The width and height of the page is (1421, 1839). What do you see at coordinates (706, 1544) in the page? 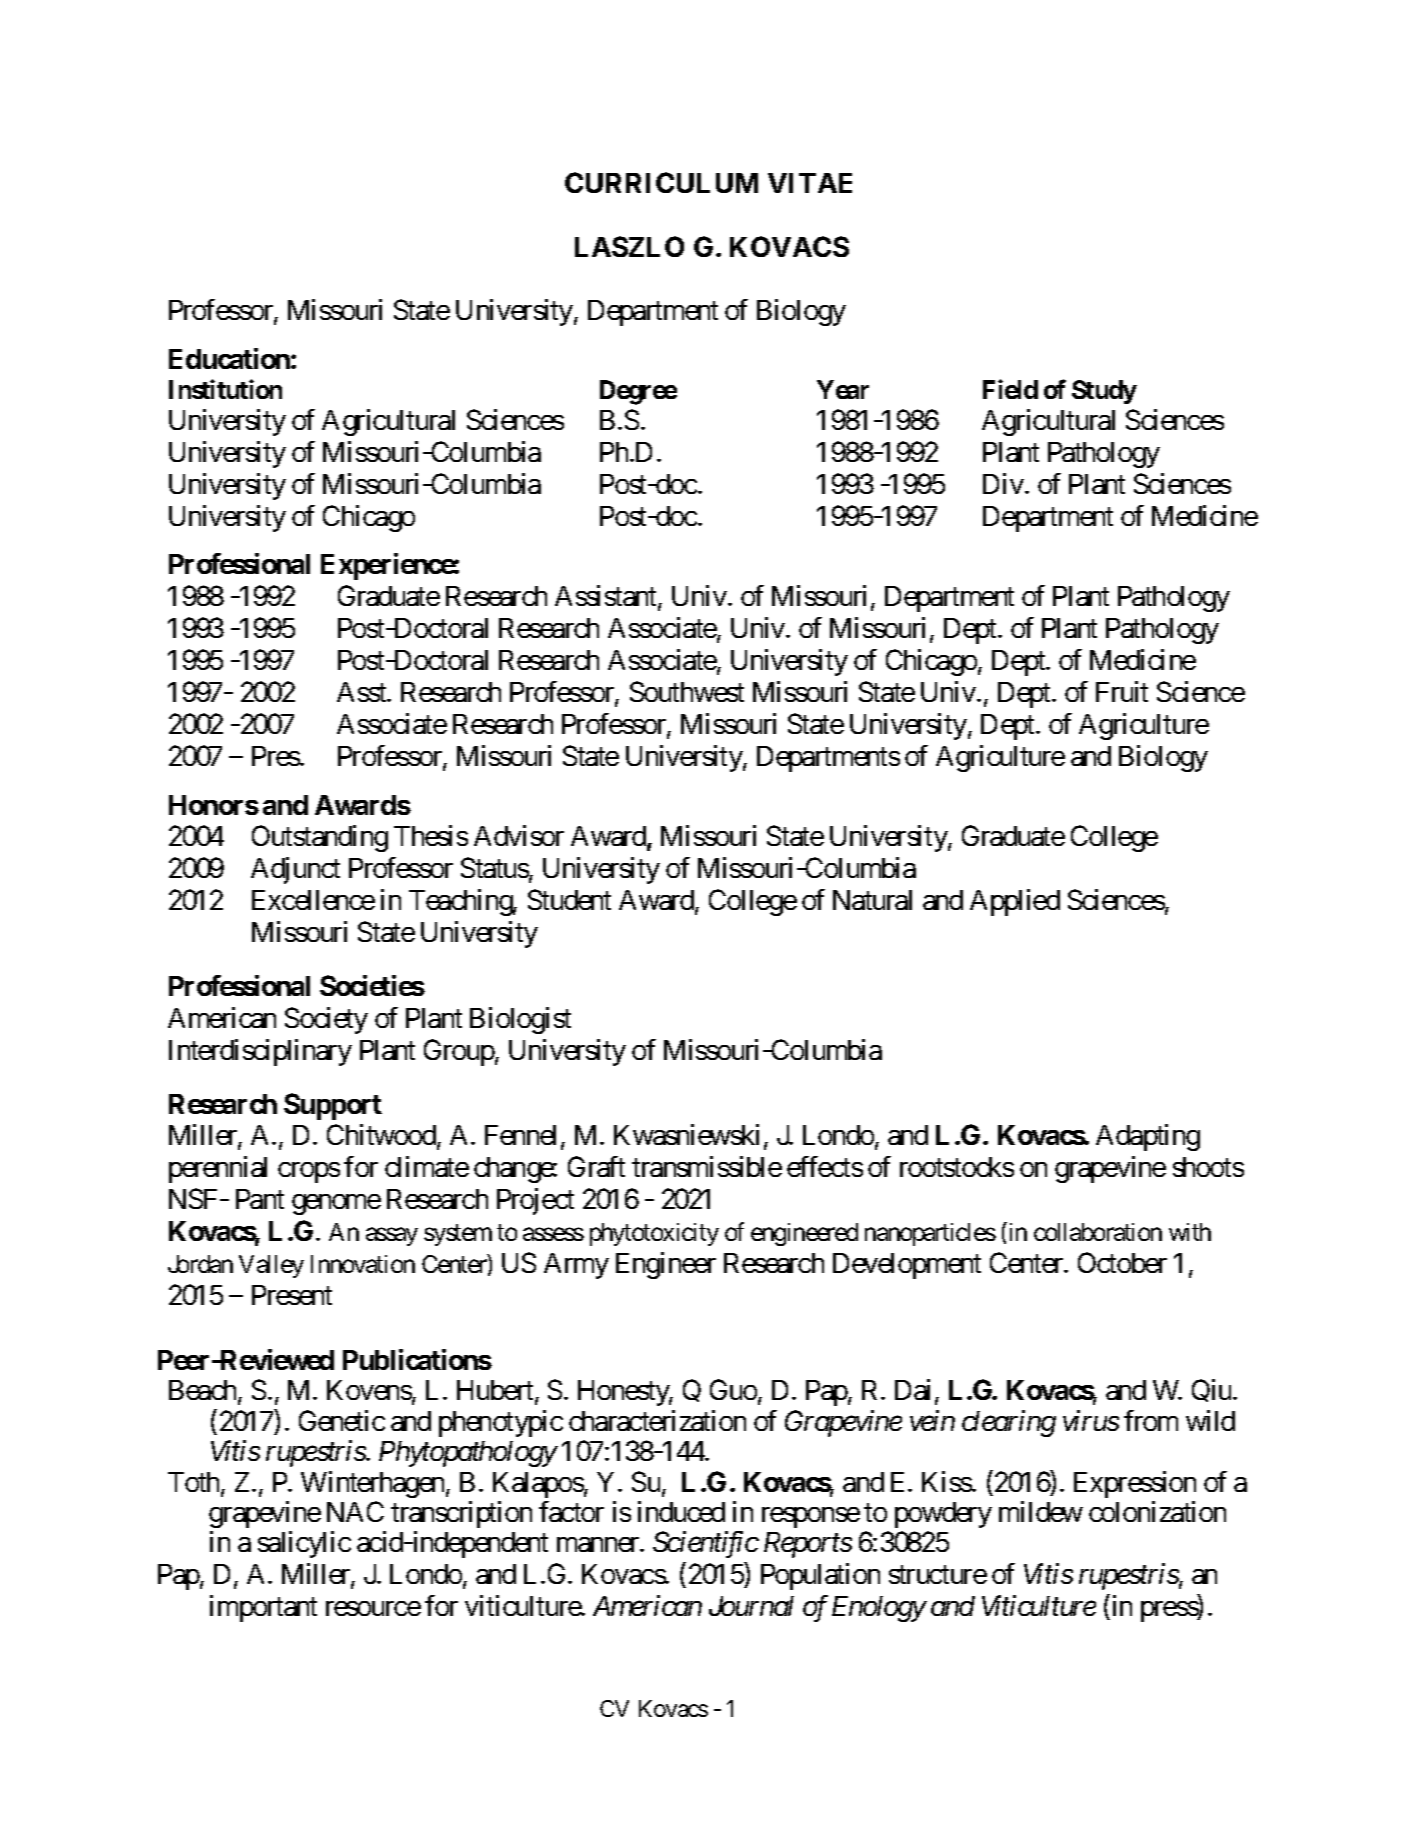
I see `Scientific` at bounding box center [706, 1544].
